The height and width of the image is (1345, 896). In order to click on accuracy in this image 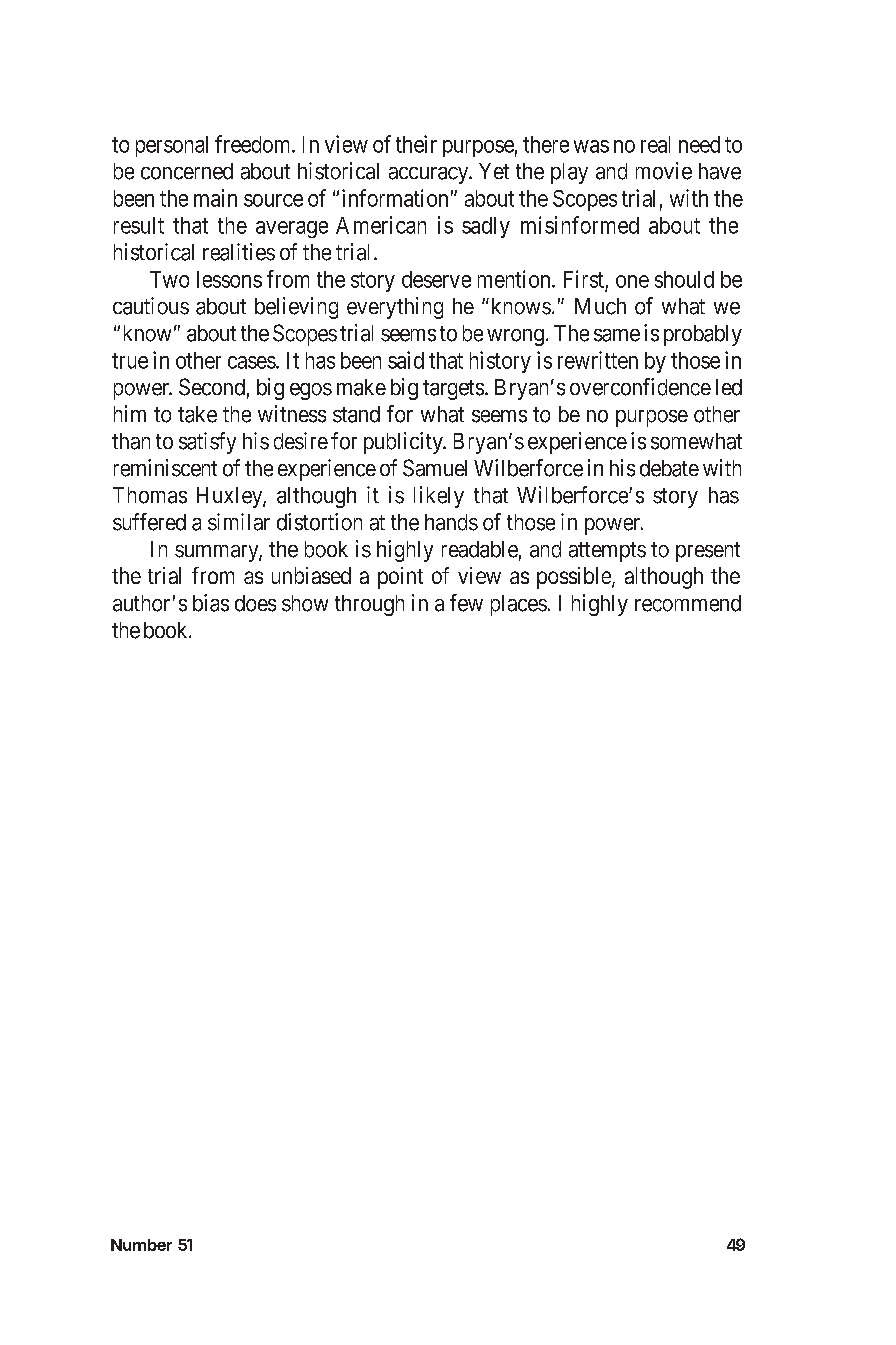, I will do `click(430, 175)`.
